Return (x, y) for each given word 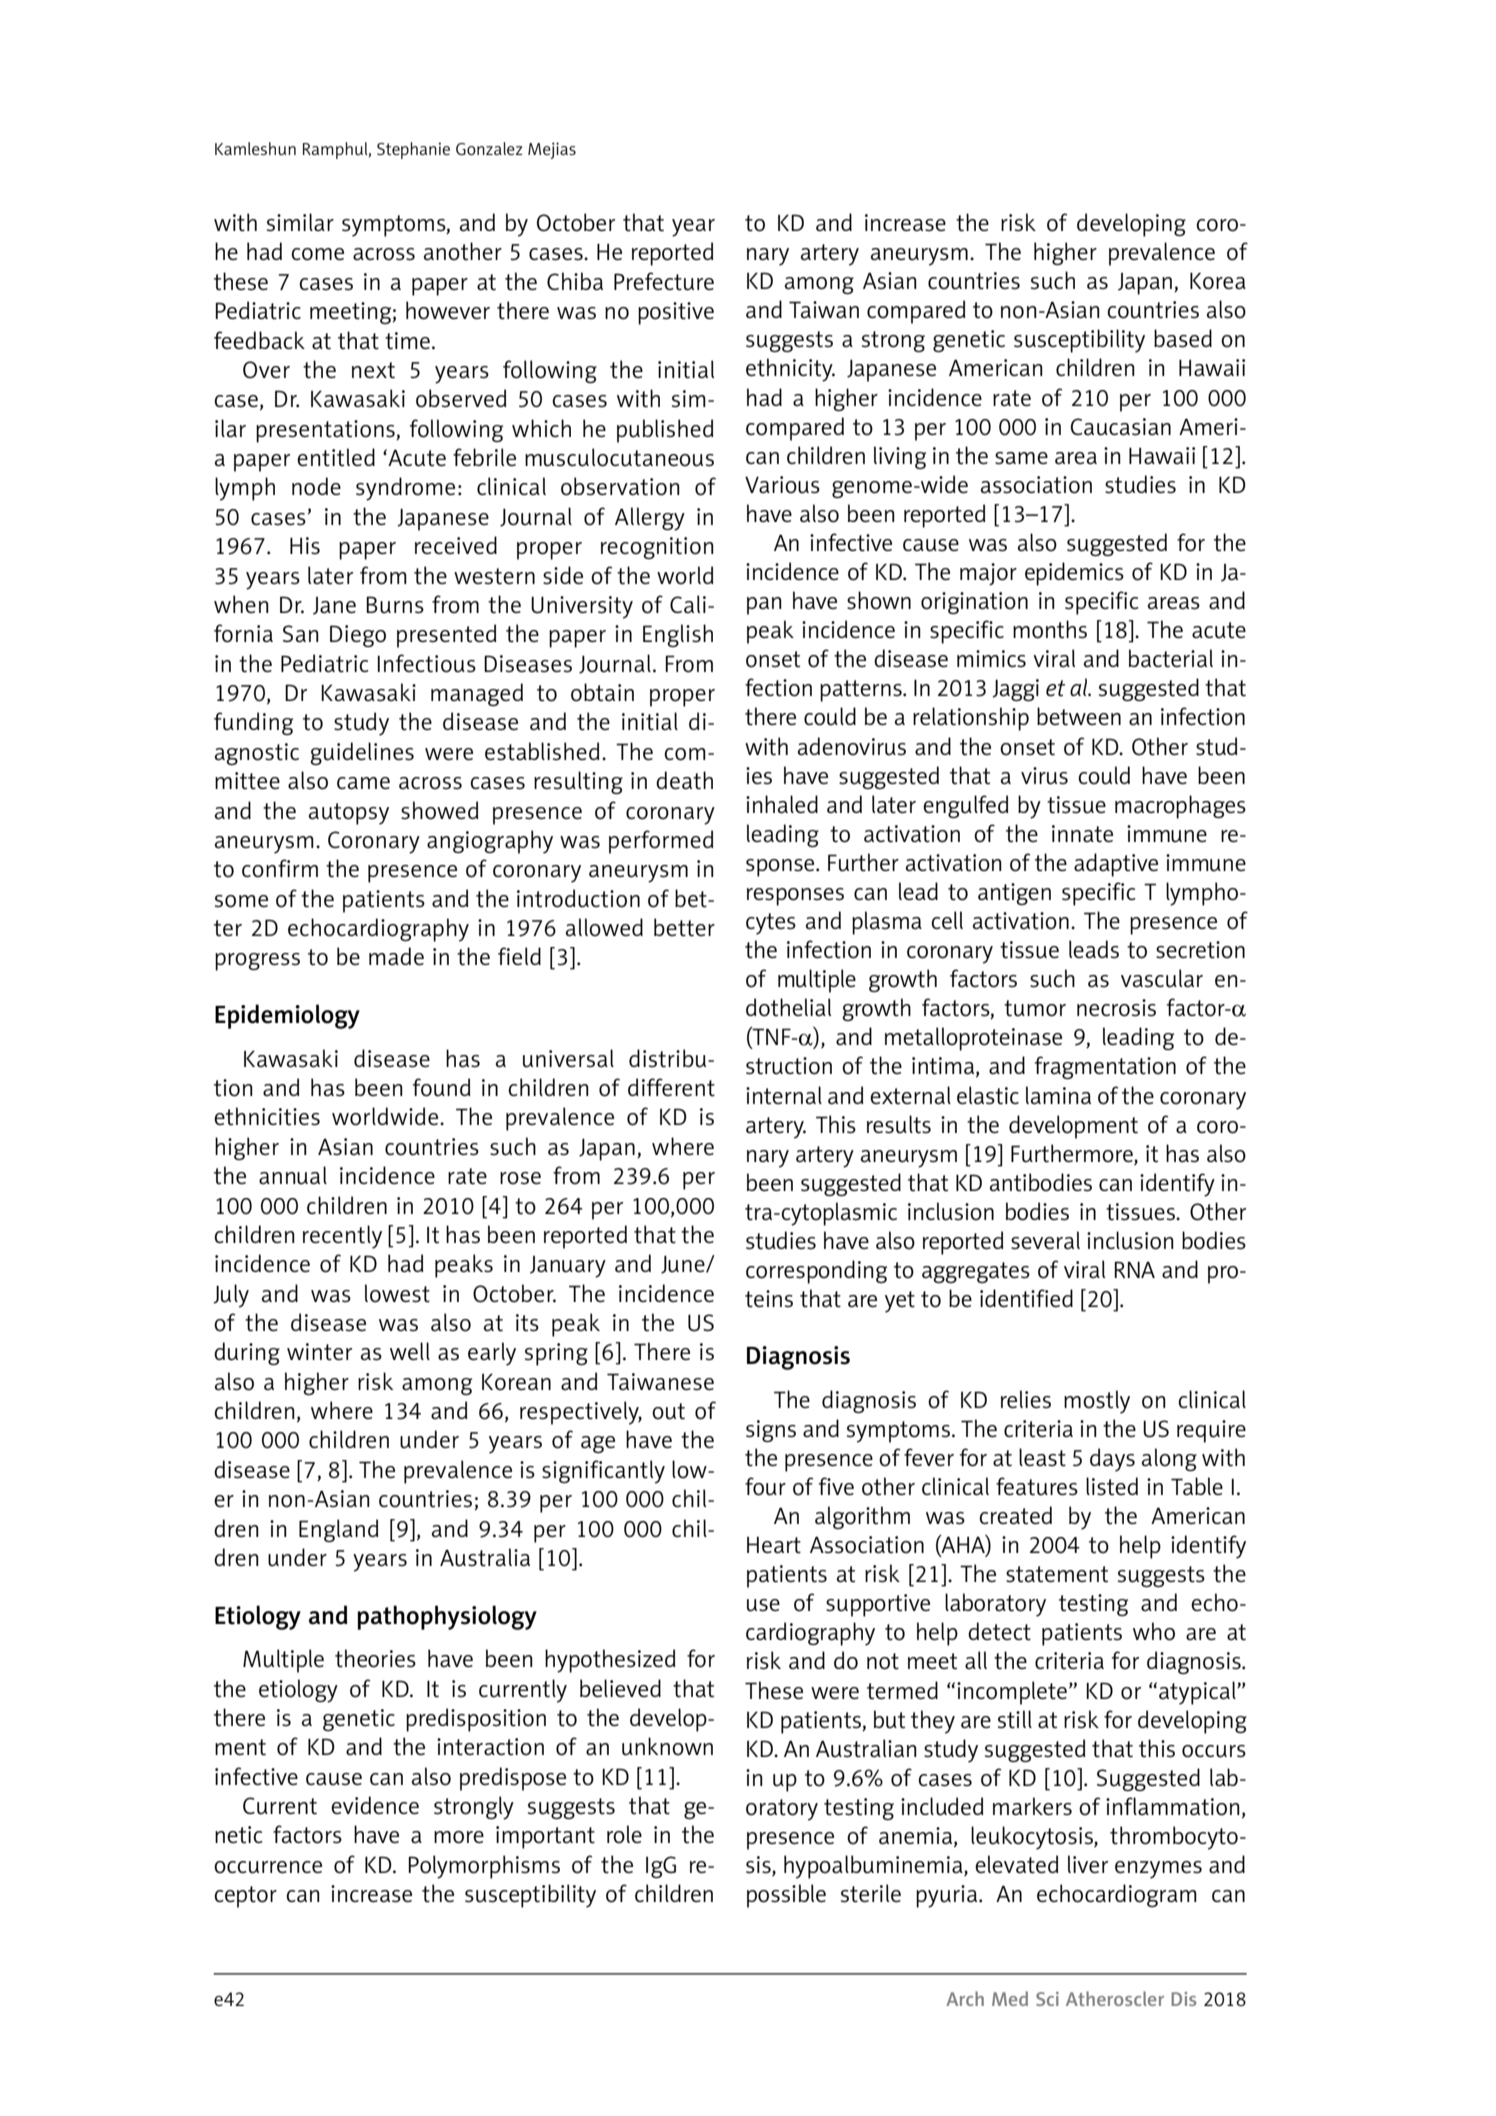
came (363, 783)
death (684, 780)
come (317, 254)
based (1183, 338)
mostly (1097, 1402)
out (668, 1411)
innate (1082, 834)
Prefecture (664, 281)
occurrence (268, 1867)
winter (319, 1352)
